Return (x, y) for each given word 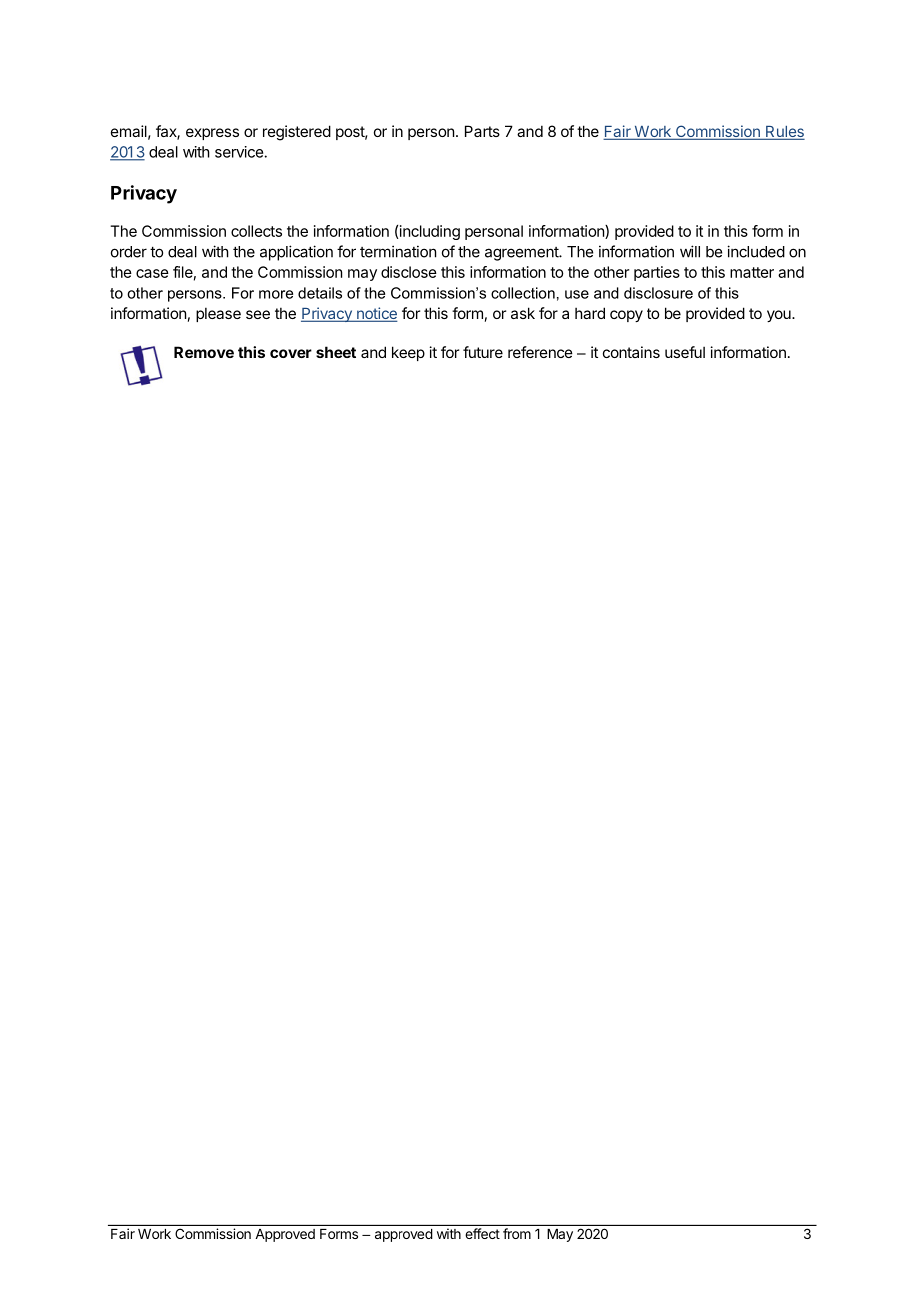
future (483, 352)
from (517, 1233)
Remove (204, 352)
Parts (482, 131)
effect (483, 1233)
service (240, 152)
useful (685, 352)
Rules (784, 133)
